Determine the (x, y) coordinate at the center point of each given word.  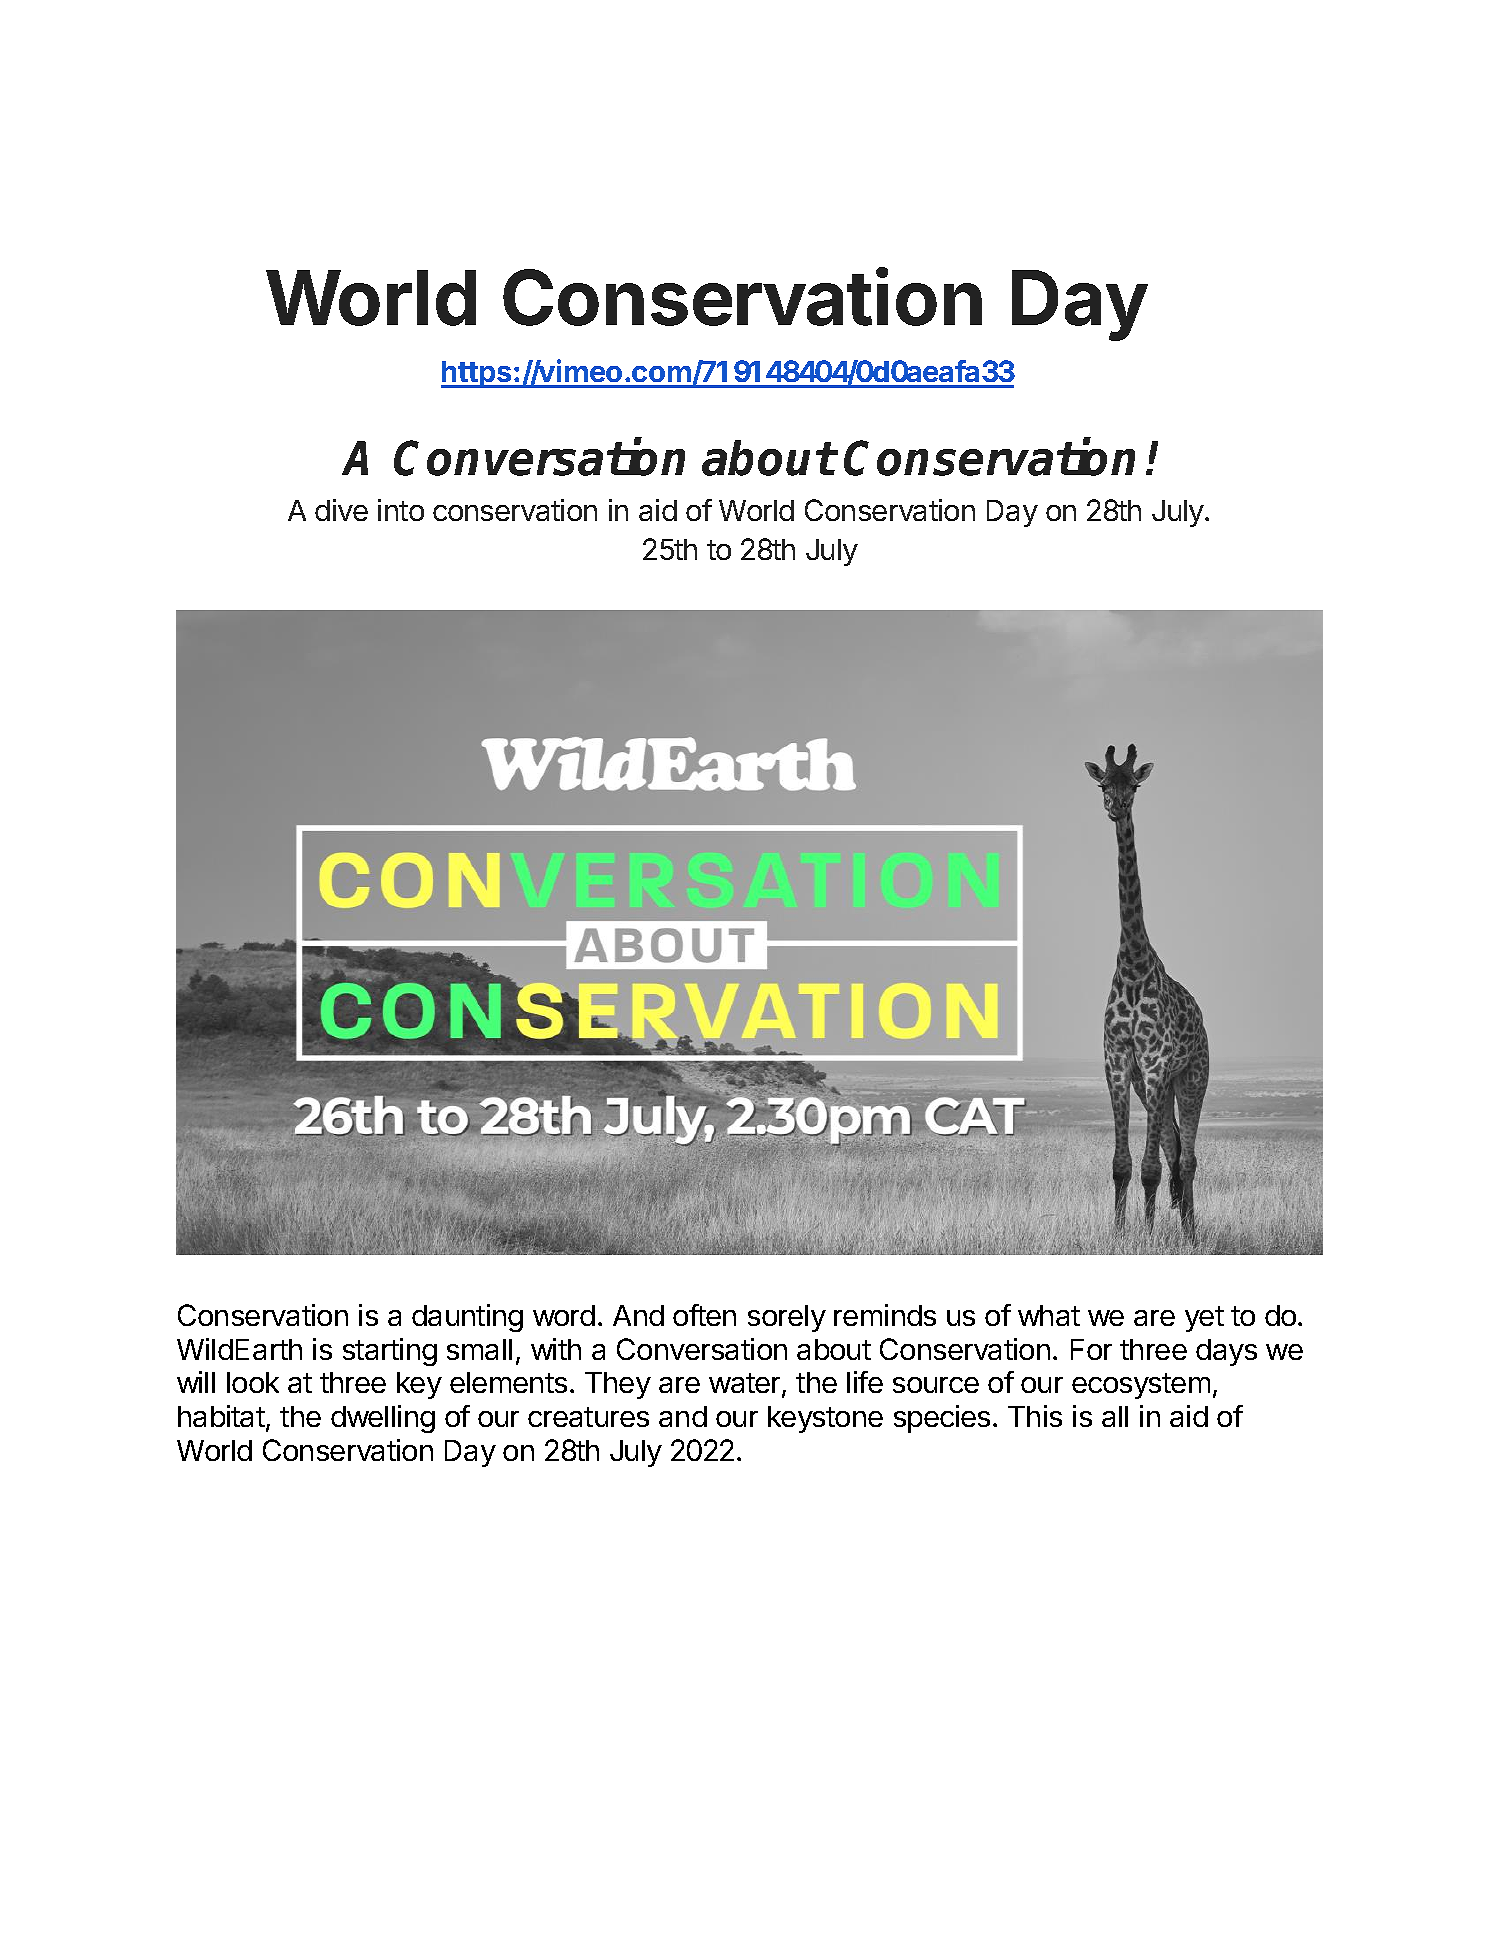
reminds (885, 1315)
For (1091, 1349)
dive (341, 510)
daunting (467, 1318)
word (564, 1315)
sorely (787, 1318)
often (704, 1315)
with (556, 1349)
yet (1204, 1319)
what (1049, 1315)
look (253, 1382)
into (401, 510)
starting (390, 1352)
